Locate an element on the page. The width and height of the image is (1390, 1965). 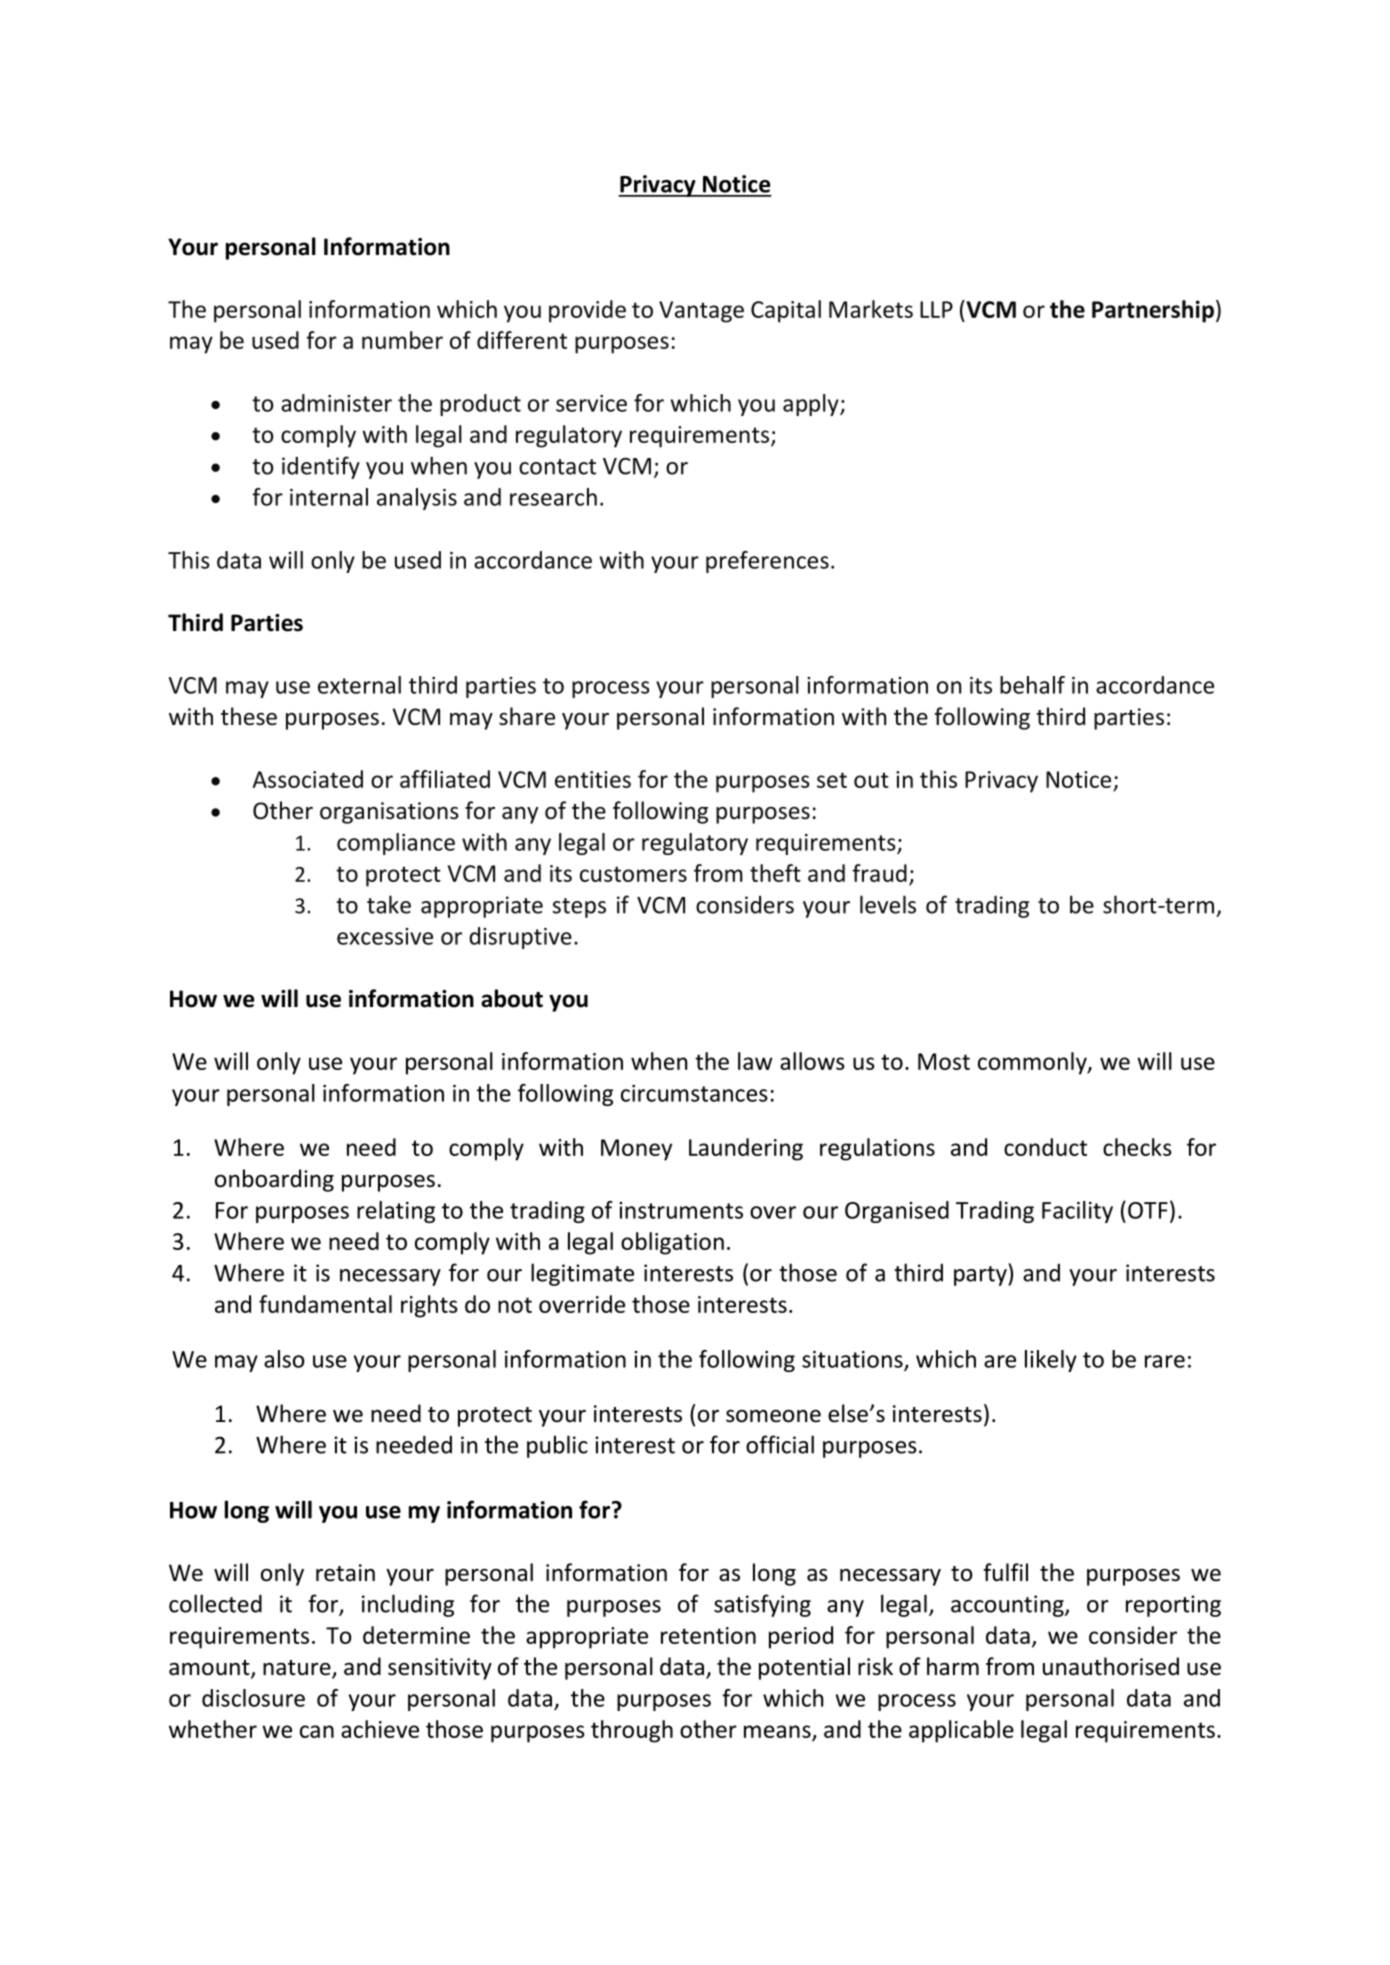
Partnership is located at coordinates (1153, 311).
